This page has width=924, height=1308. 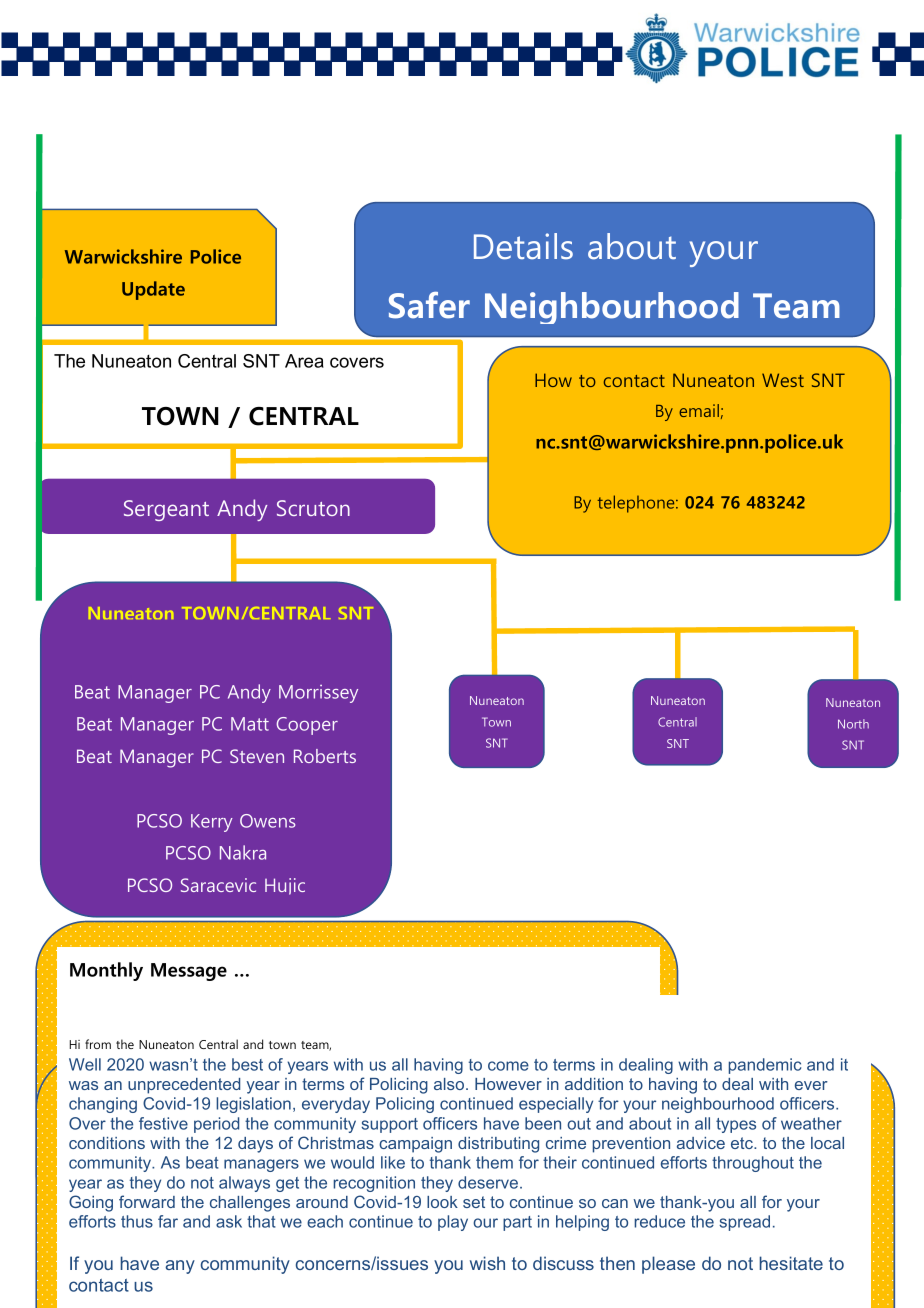 I want to click on far, so click(x=168, y=1221).
